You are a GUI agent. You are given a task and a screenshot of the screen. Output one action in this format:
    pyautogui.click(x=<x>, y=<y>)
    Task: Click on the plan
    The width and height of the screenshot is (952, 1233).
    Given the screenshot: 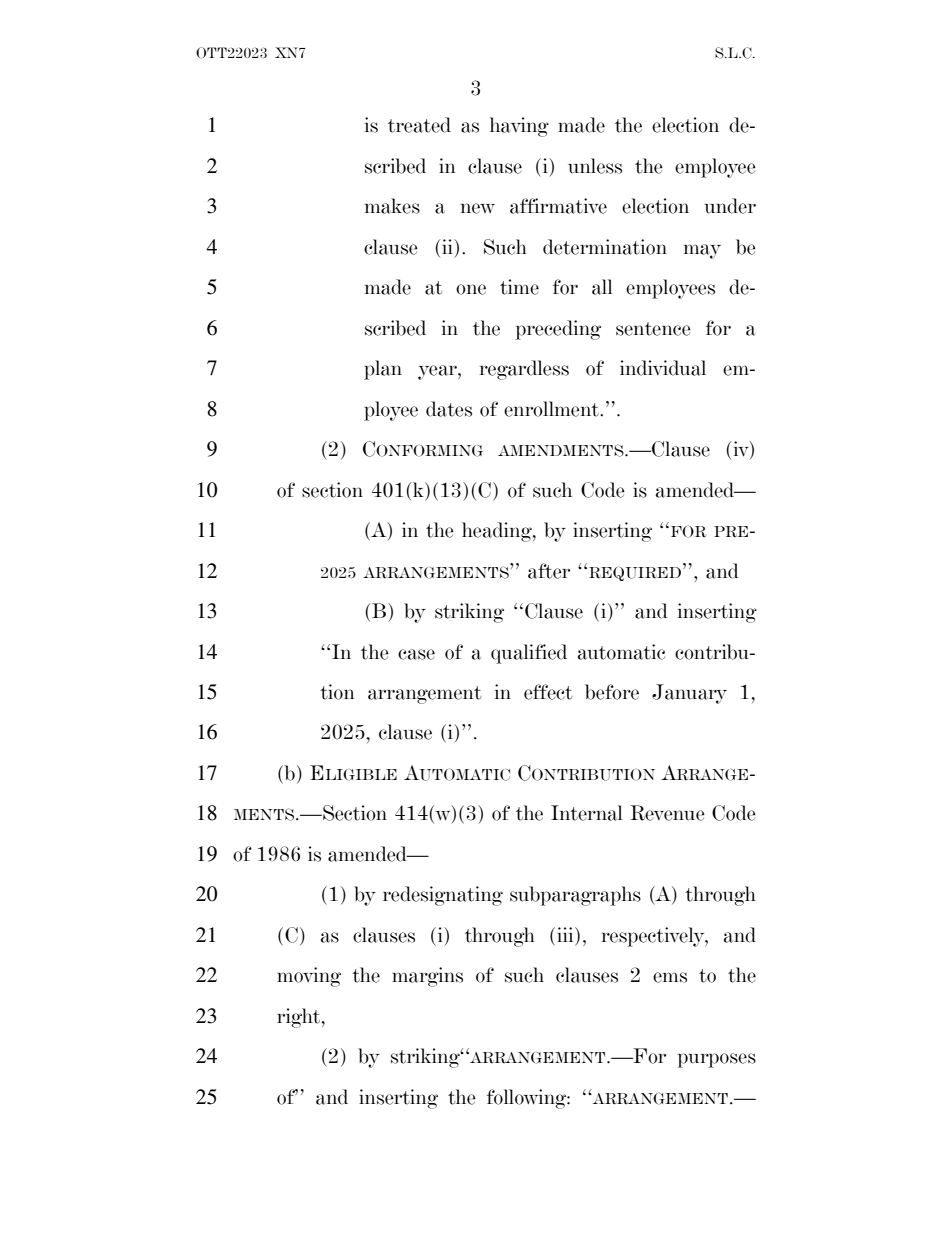 What is the action you would take?
    pyautogui.click(x=383, y=370)
